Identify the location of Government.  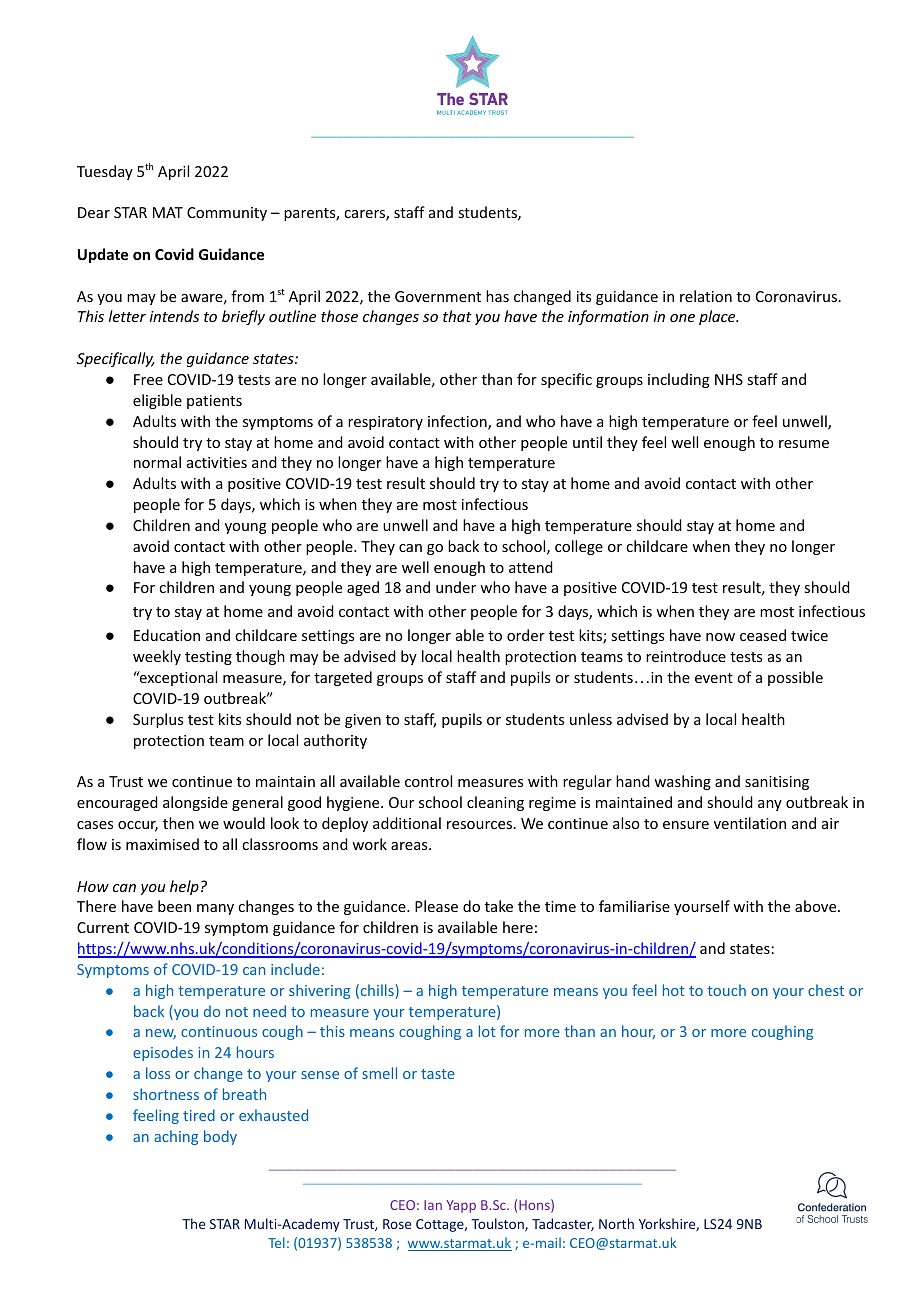
(438, 296).
